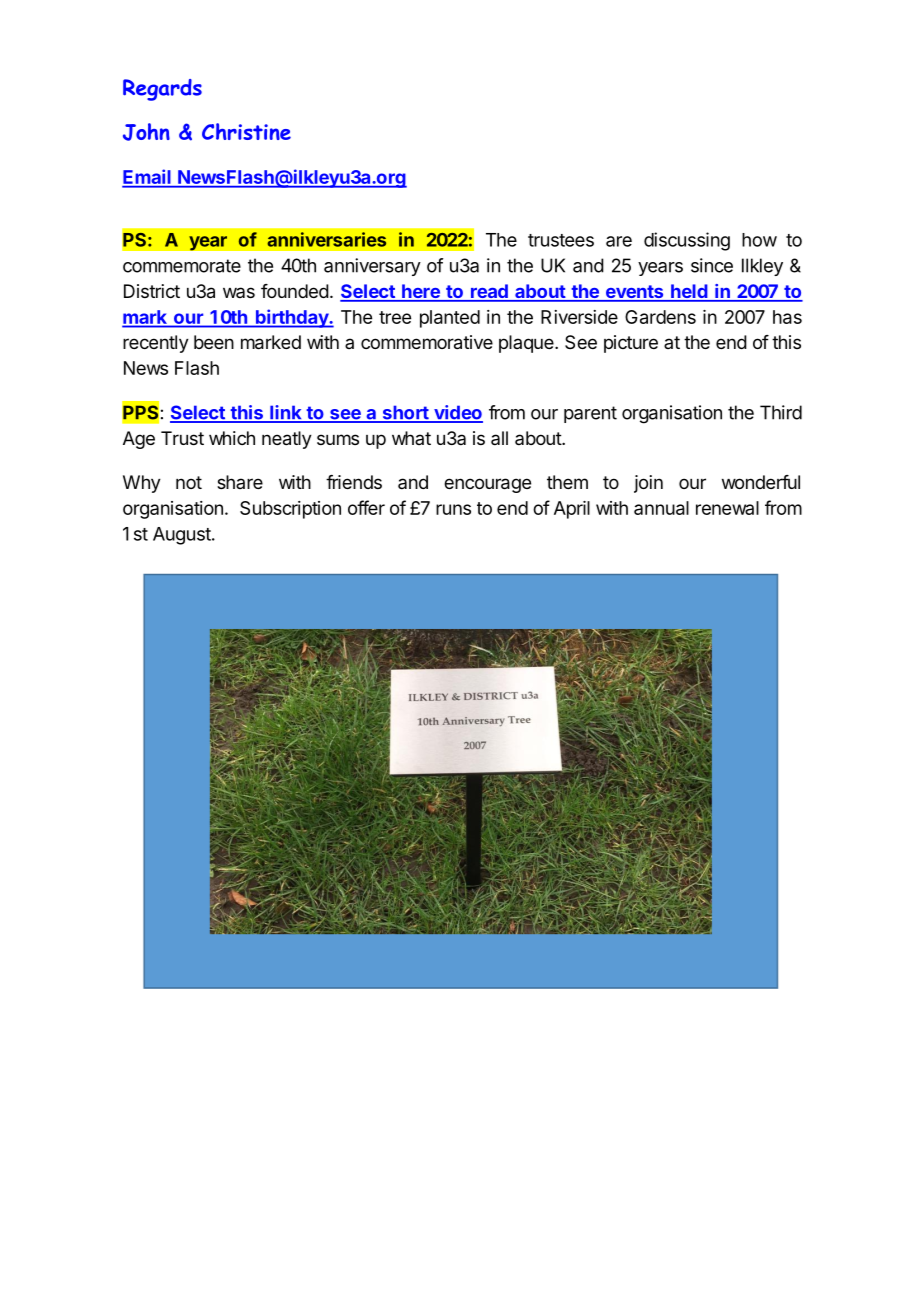 The image size is (924, 1308). I want to click on Christine, so click(246, 131).
